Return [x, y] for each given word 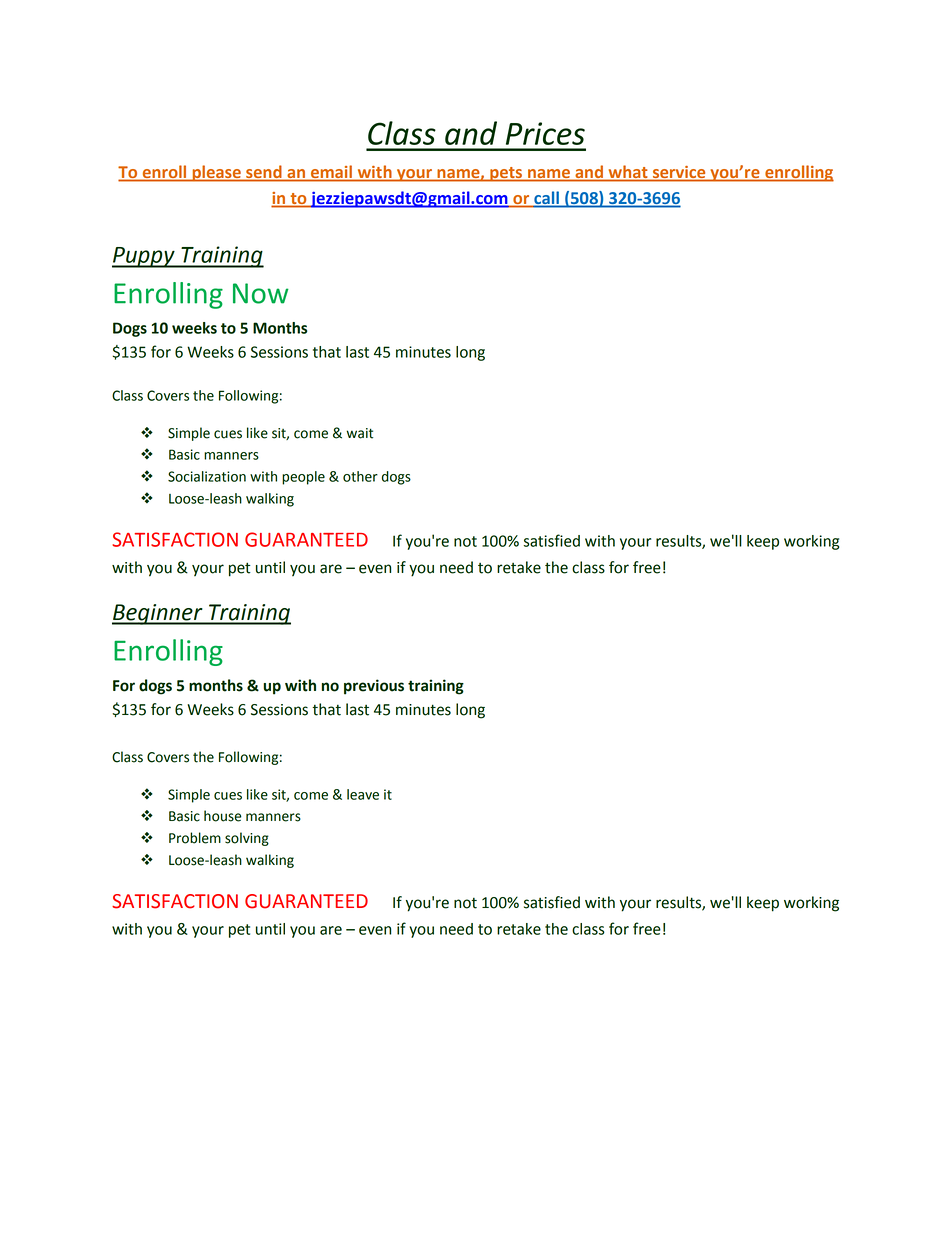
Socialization [207, 476]
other [360, 476]
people [303, 478]
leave [363, 794]
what [628, 173]
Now [261, 293]
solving [247, 839]
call [546, 199]
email [332, 173]
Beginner [158, 614]
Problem [195, 838]
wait [360, 433]
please [216, 173]
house [222, 816]
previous [374, 687]
